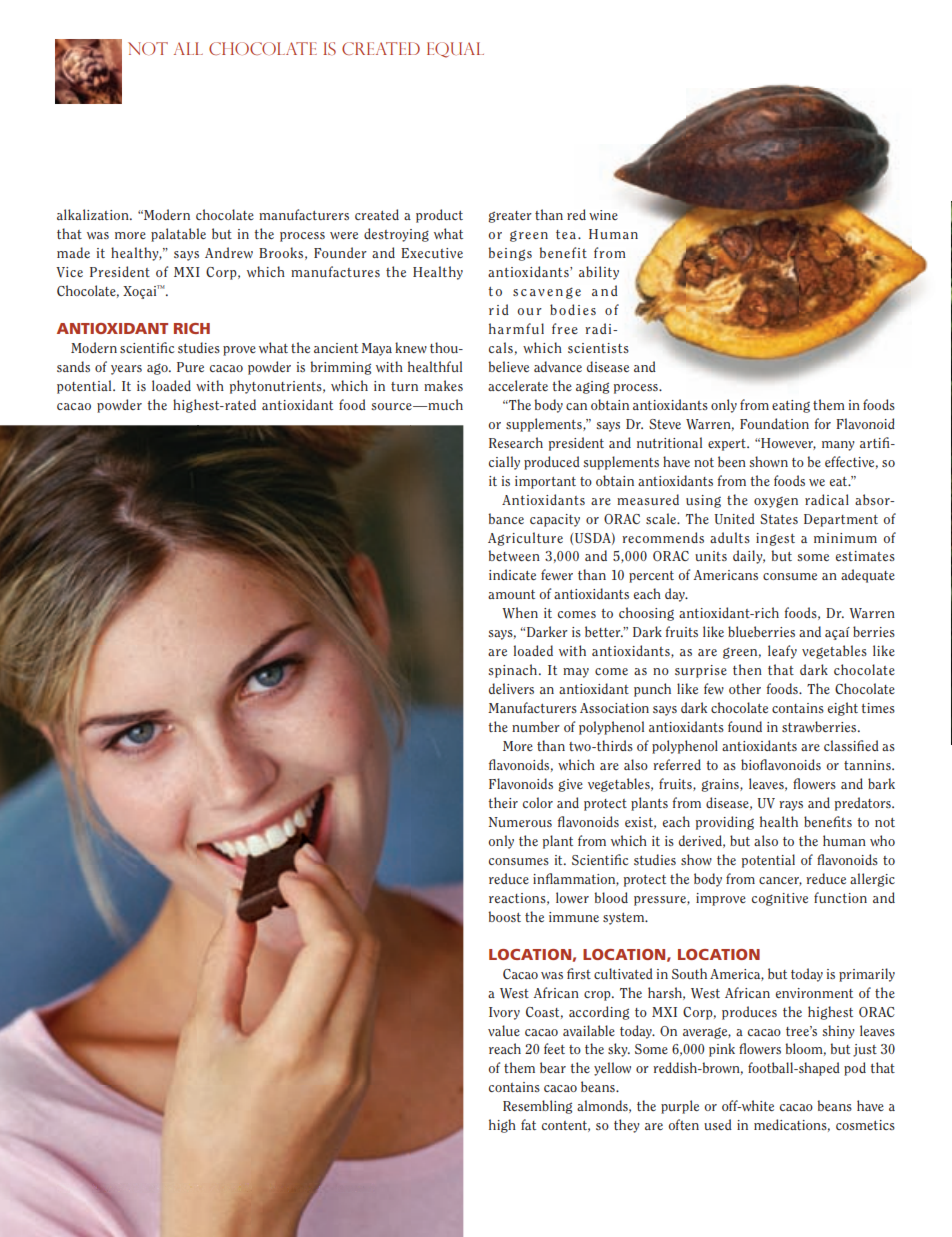  Describe the element at coordinates (511, 688) in the document. I see `delivers` at that location.
